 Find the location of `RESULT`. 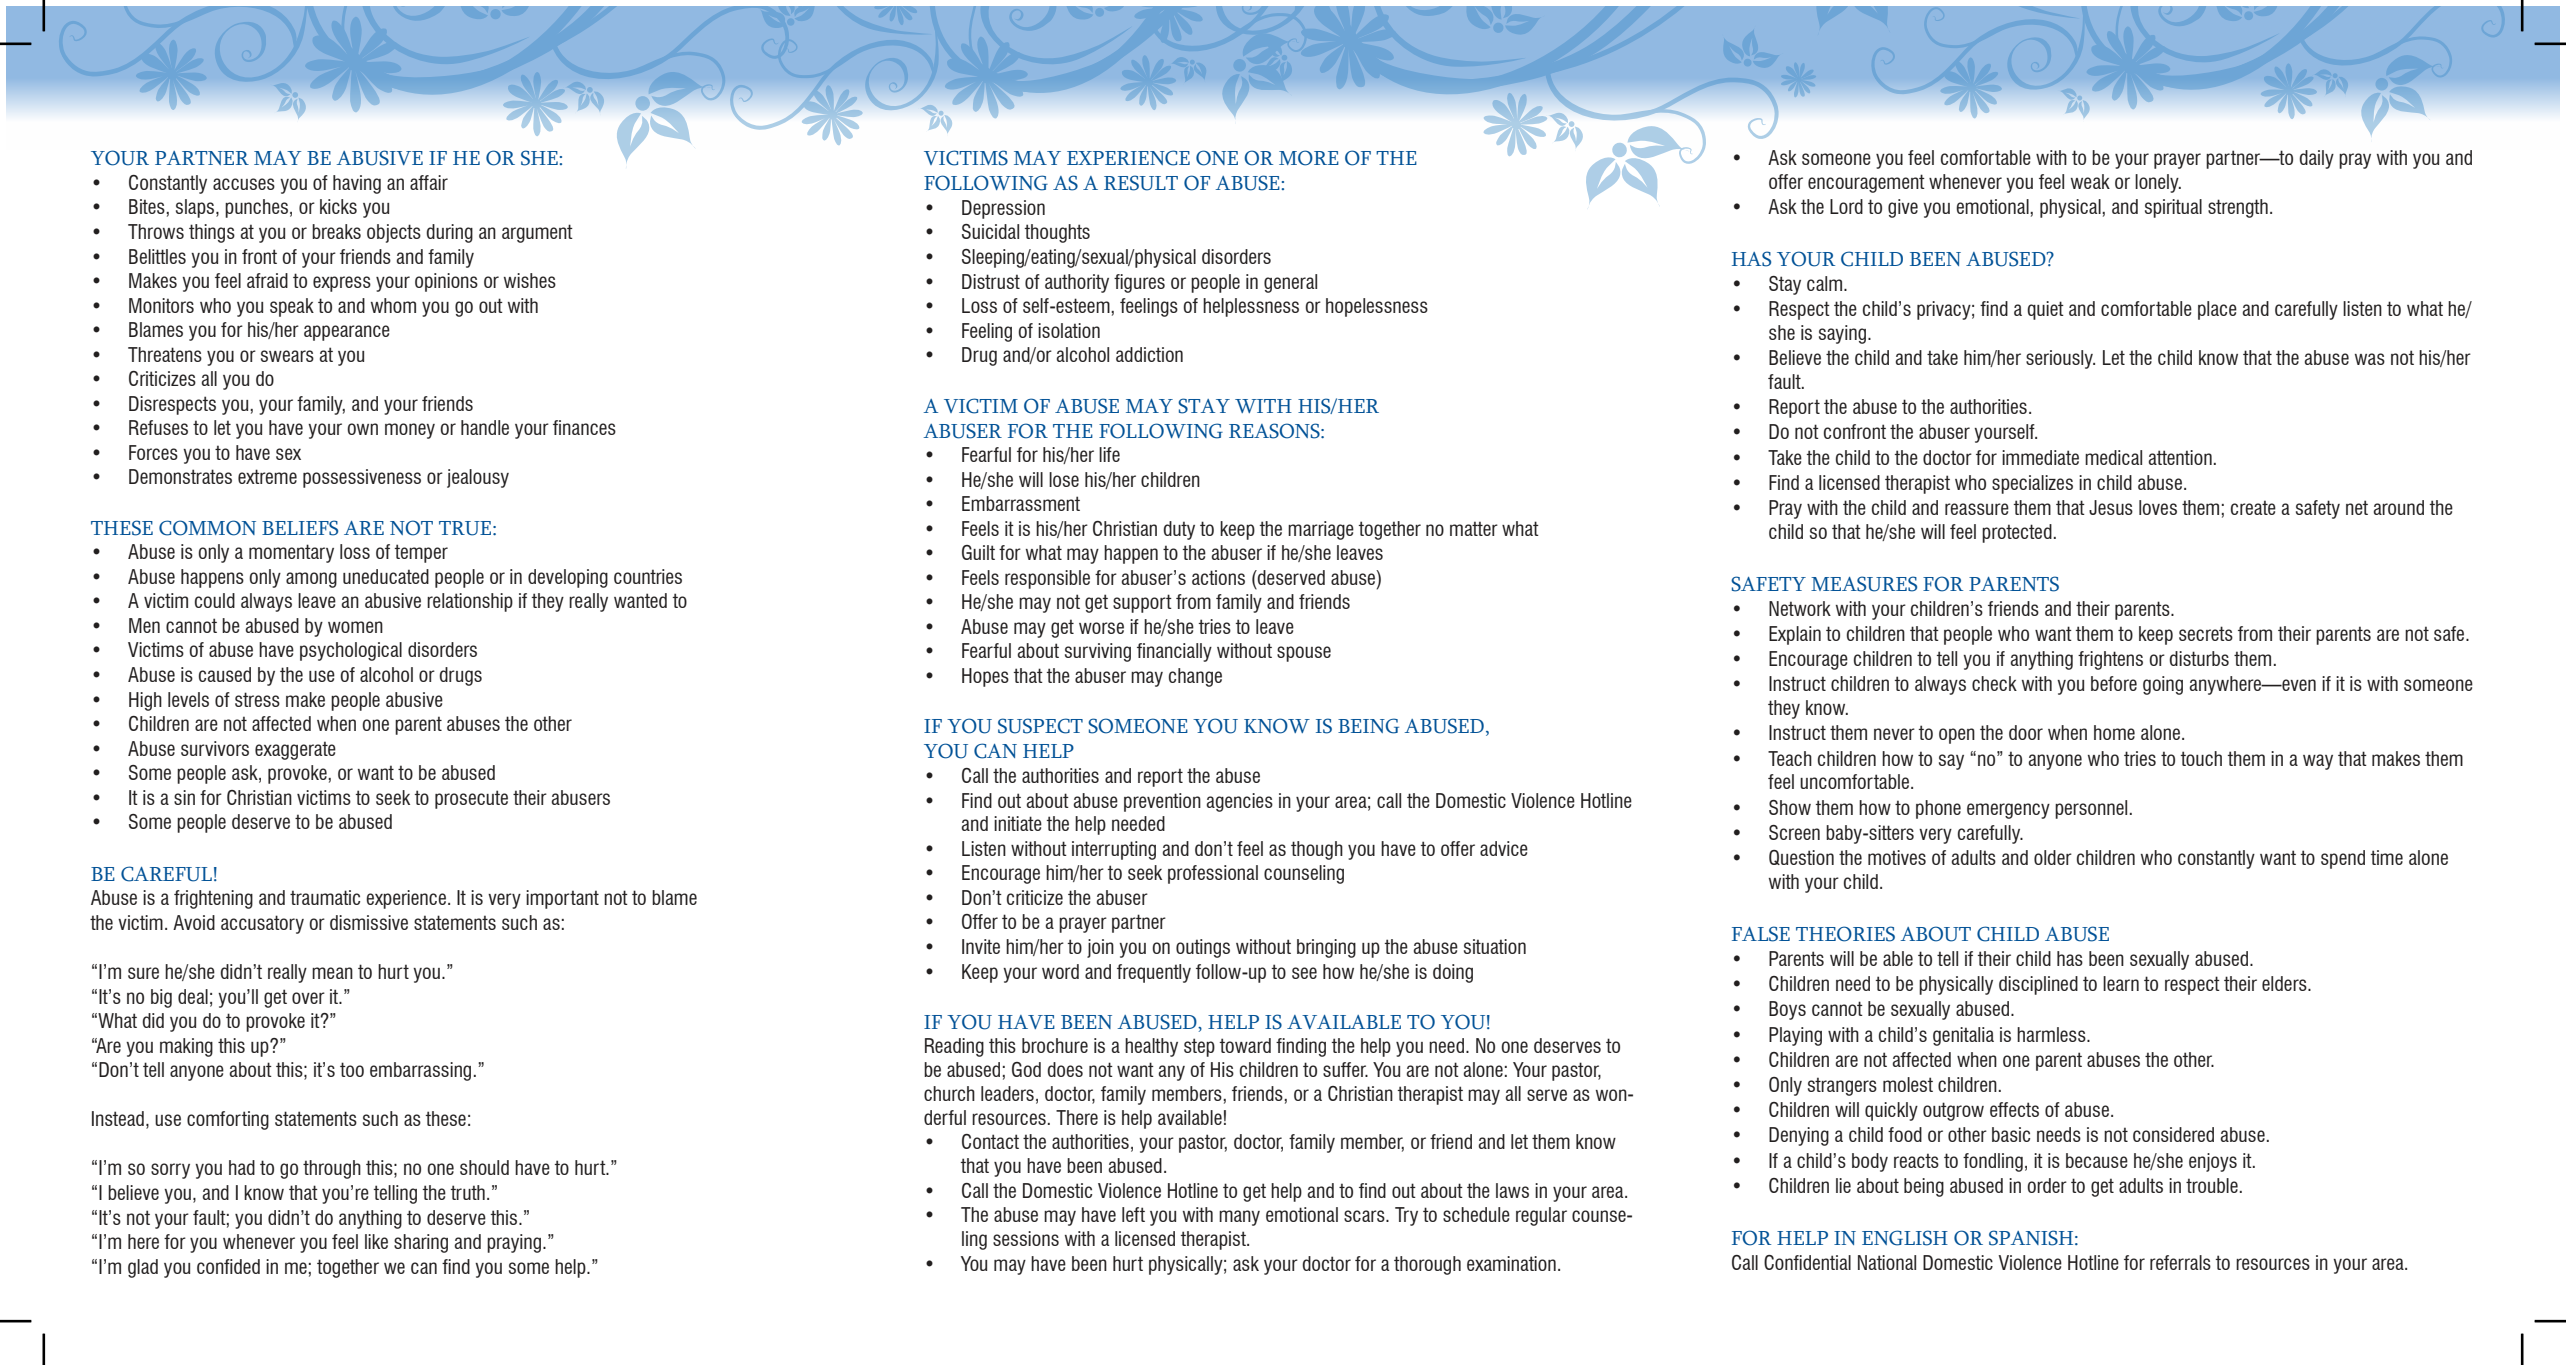

RESULT is located at coordinates (1141, 183).
